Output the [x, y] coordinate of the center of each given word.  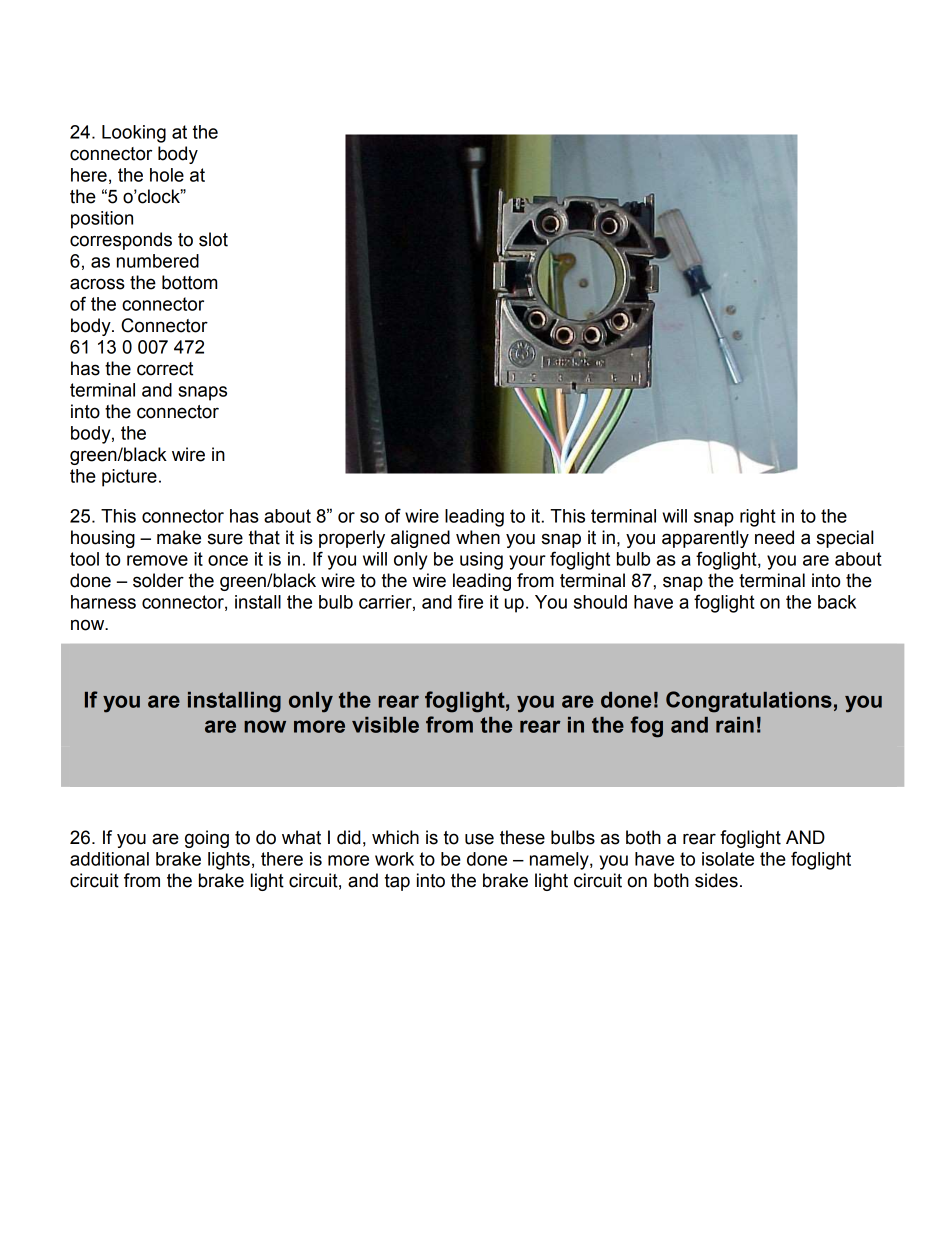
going [207, 839]
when [478, 537]
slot [213, 239]
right [758, 518]
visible [385, 725]
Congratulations [749, 702]
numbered [158, 261]
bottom [189, 282]
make [179, 537]
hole [167, 175]
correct [165, 369]
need [774, 537]
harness [103, 602]
